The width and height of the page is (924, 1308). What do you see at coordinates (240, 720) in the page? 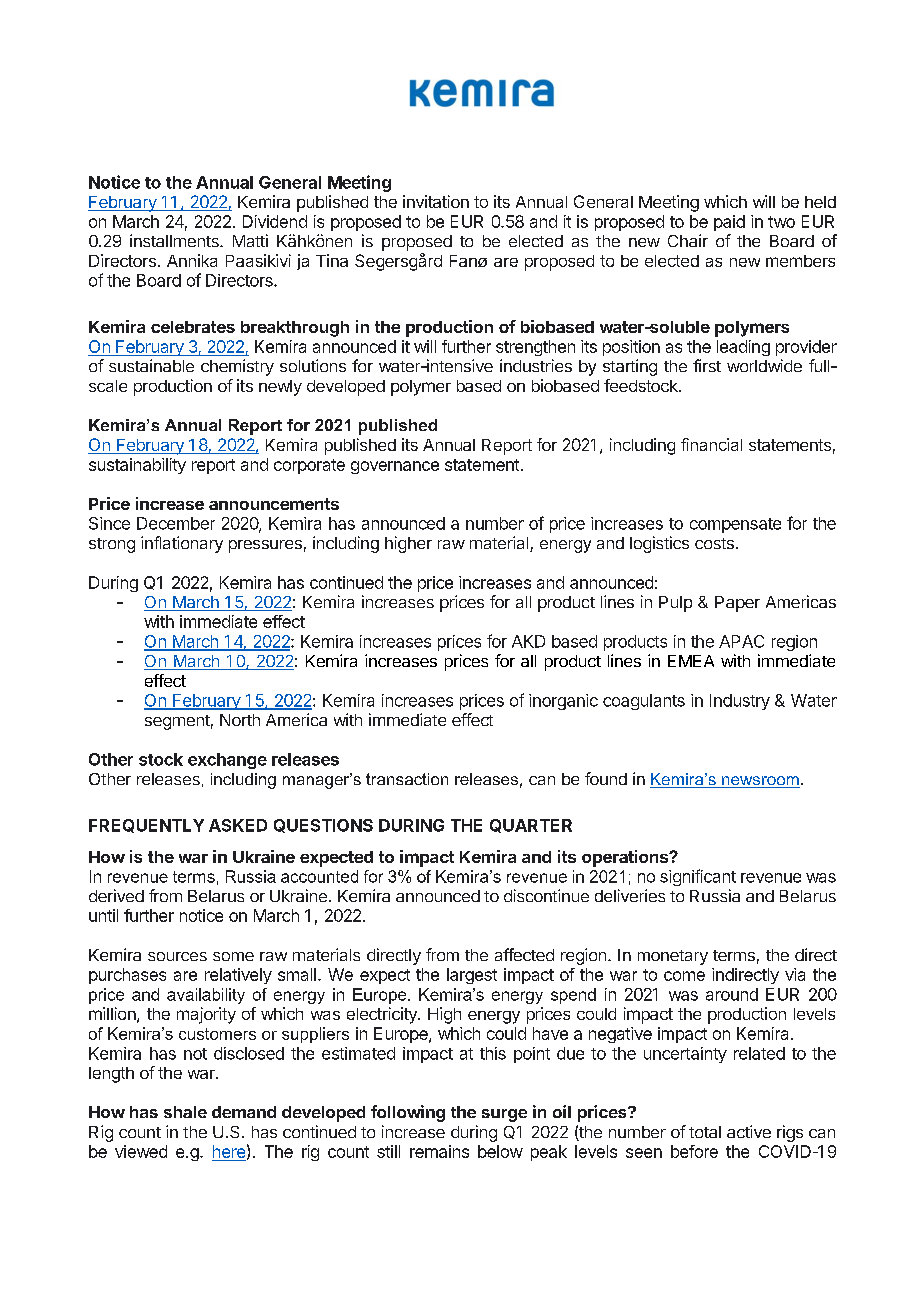
I see `North` at bounding box center [240, 720].
